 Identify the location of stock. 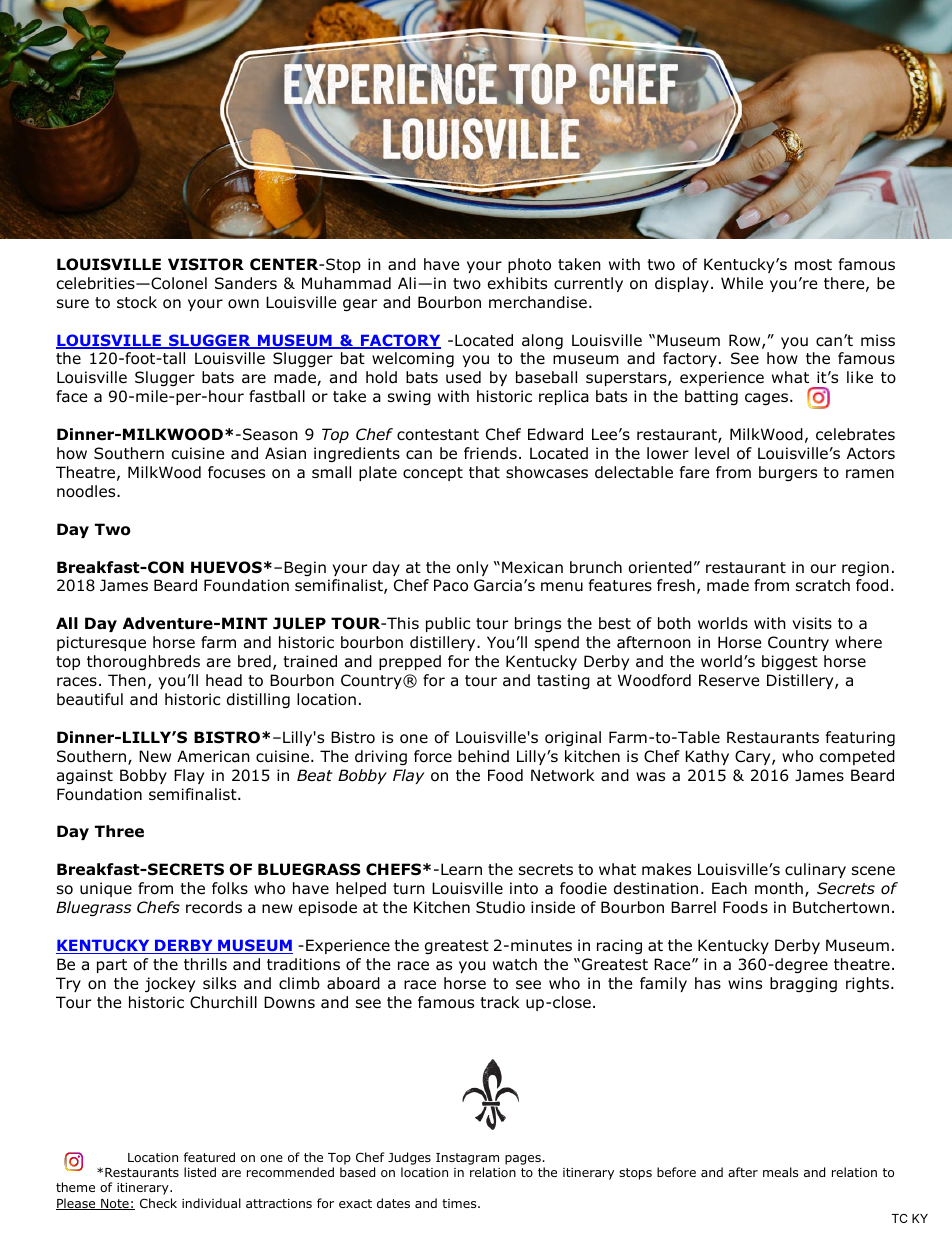
(137, 302).
